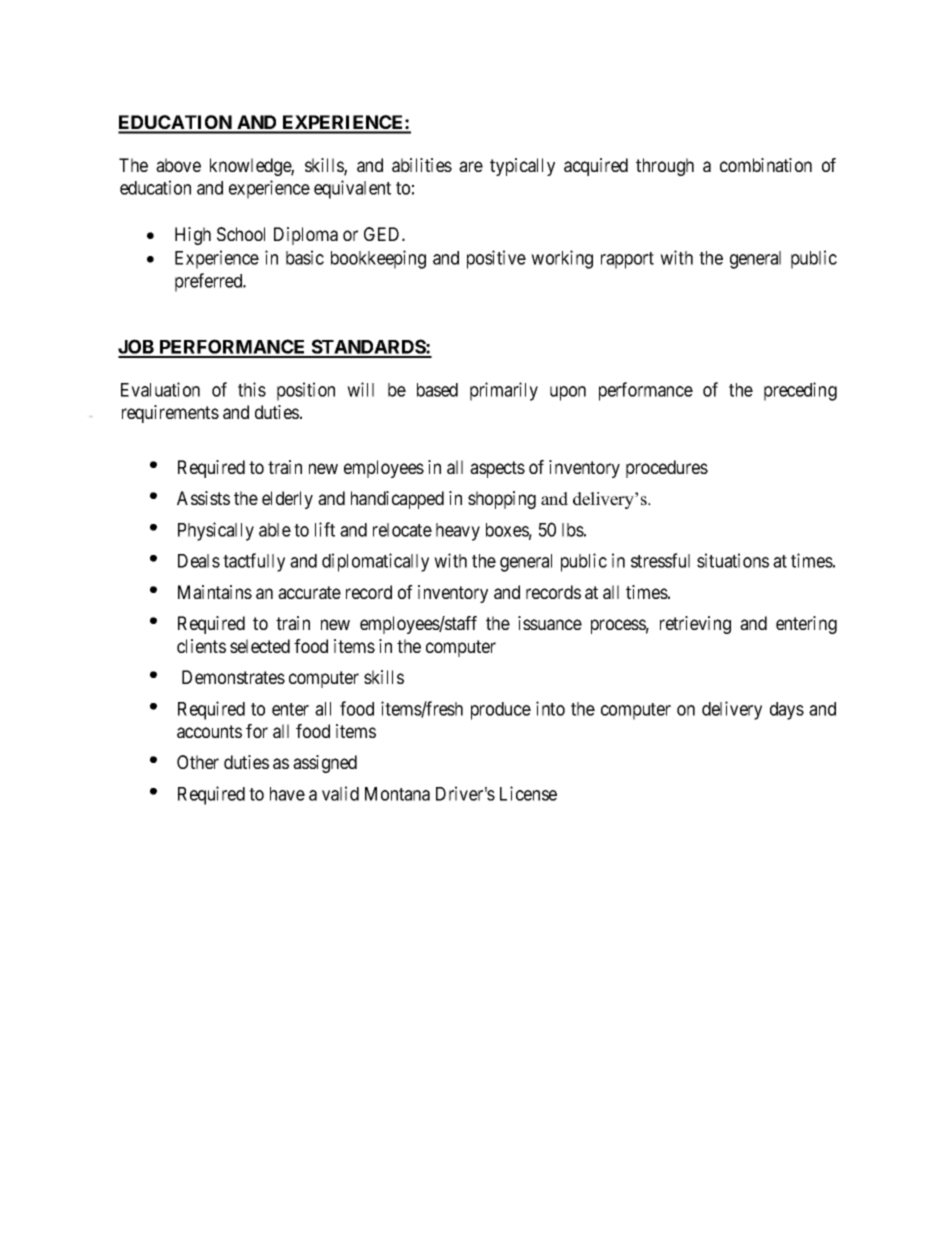  Describe the element at coordinates (210, 282) in the screenshot. I see `preferred` at that location.
